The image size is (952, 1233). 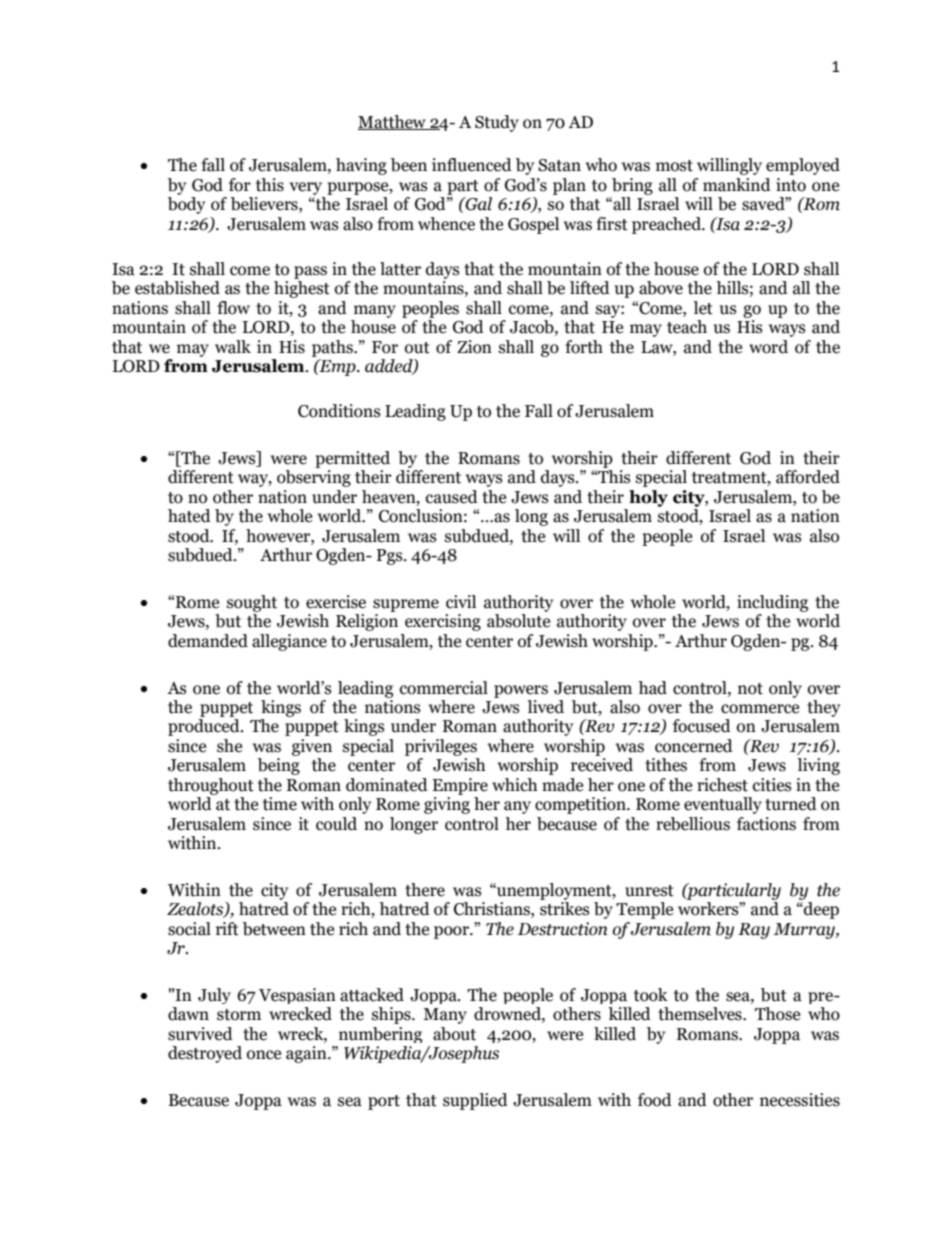 What do you see at coordinates (252, 603) in the document?
I see `sought` at bounding box center [252, 603].
